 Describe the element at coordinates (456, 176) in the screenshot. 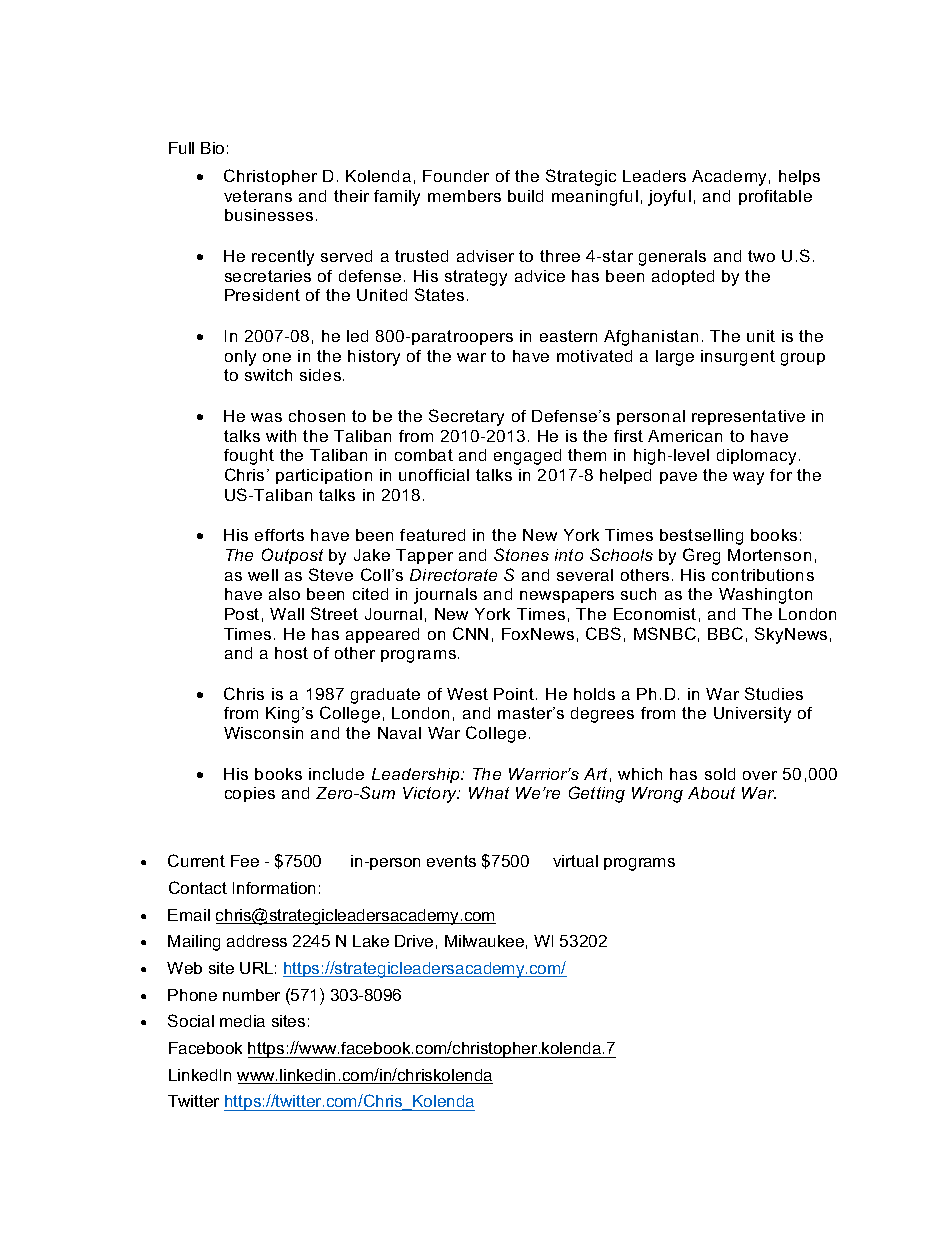

I see `Founder` at that location.
